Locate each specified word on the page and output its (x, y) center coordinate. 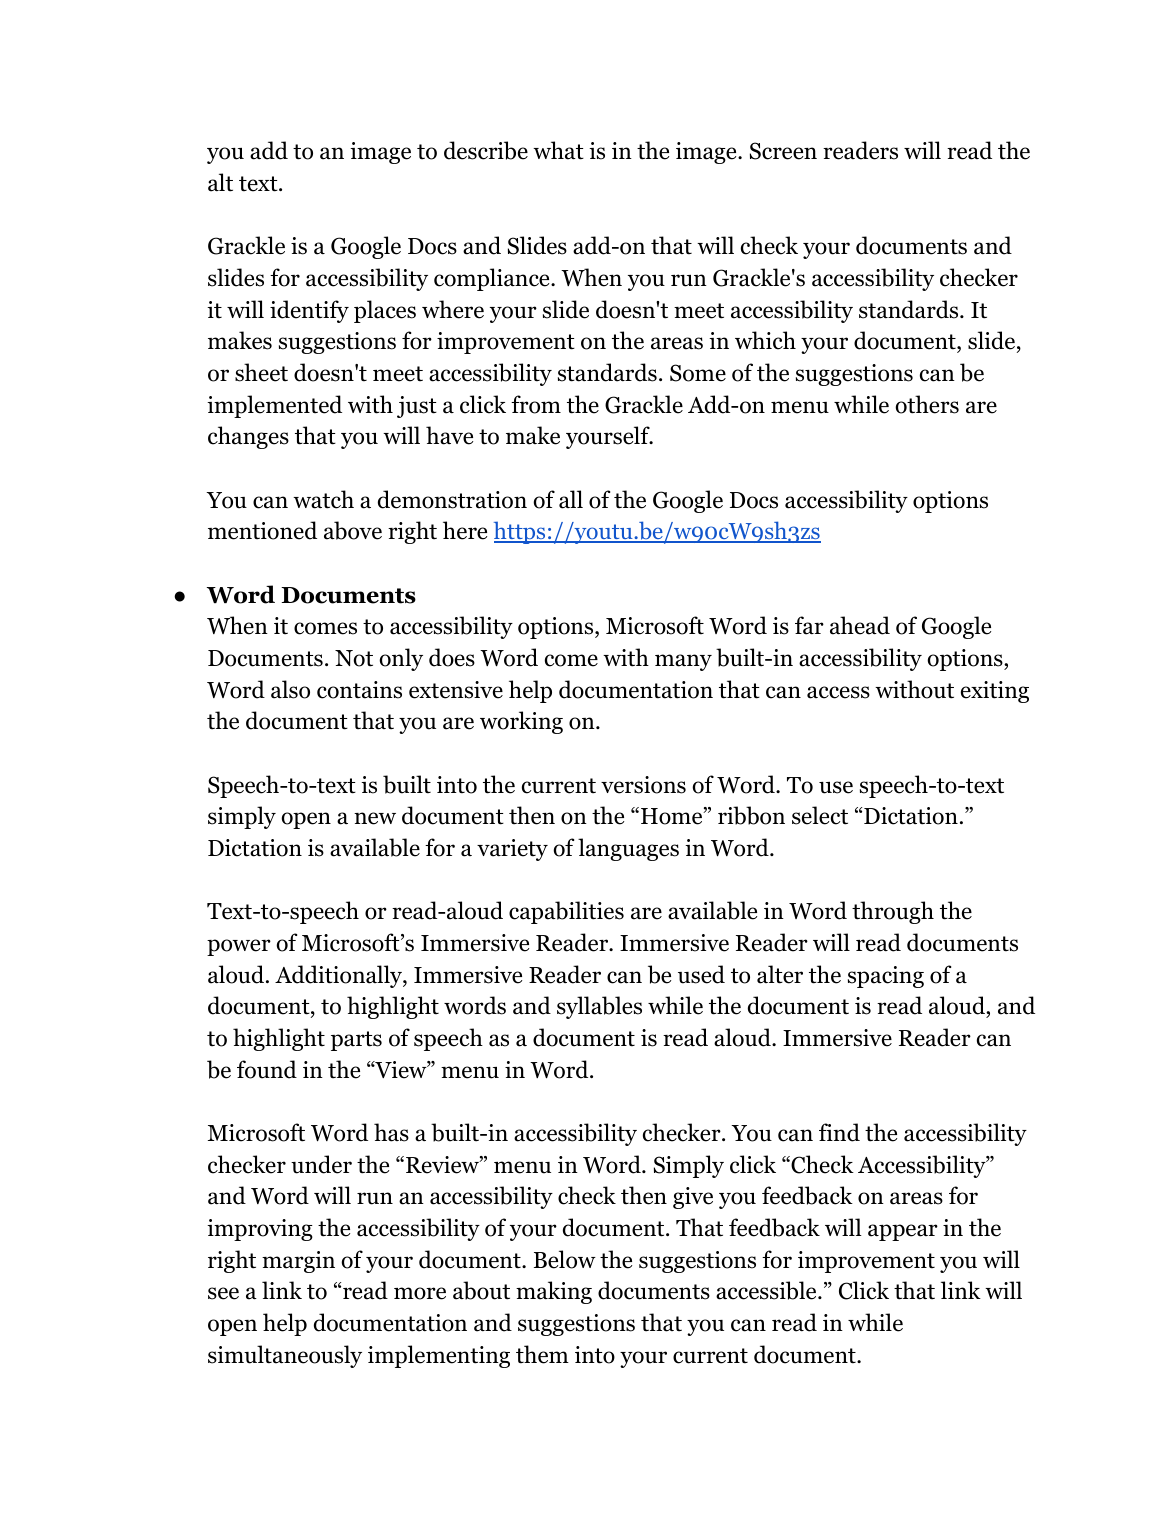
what (558, 150)
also (290, 689)
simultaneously (285, 1356)
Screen (783, 151)
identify (309, 311)
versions (643, 785)
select (820, 815)
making (554, 1292)
